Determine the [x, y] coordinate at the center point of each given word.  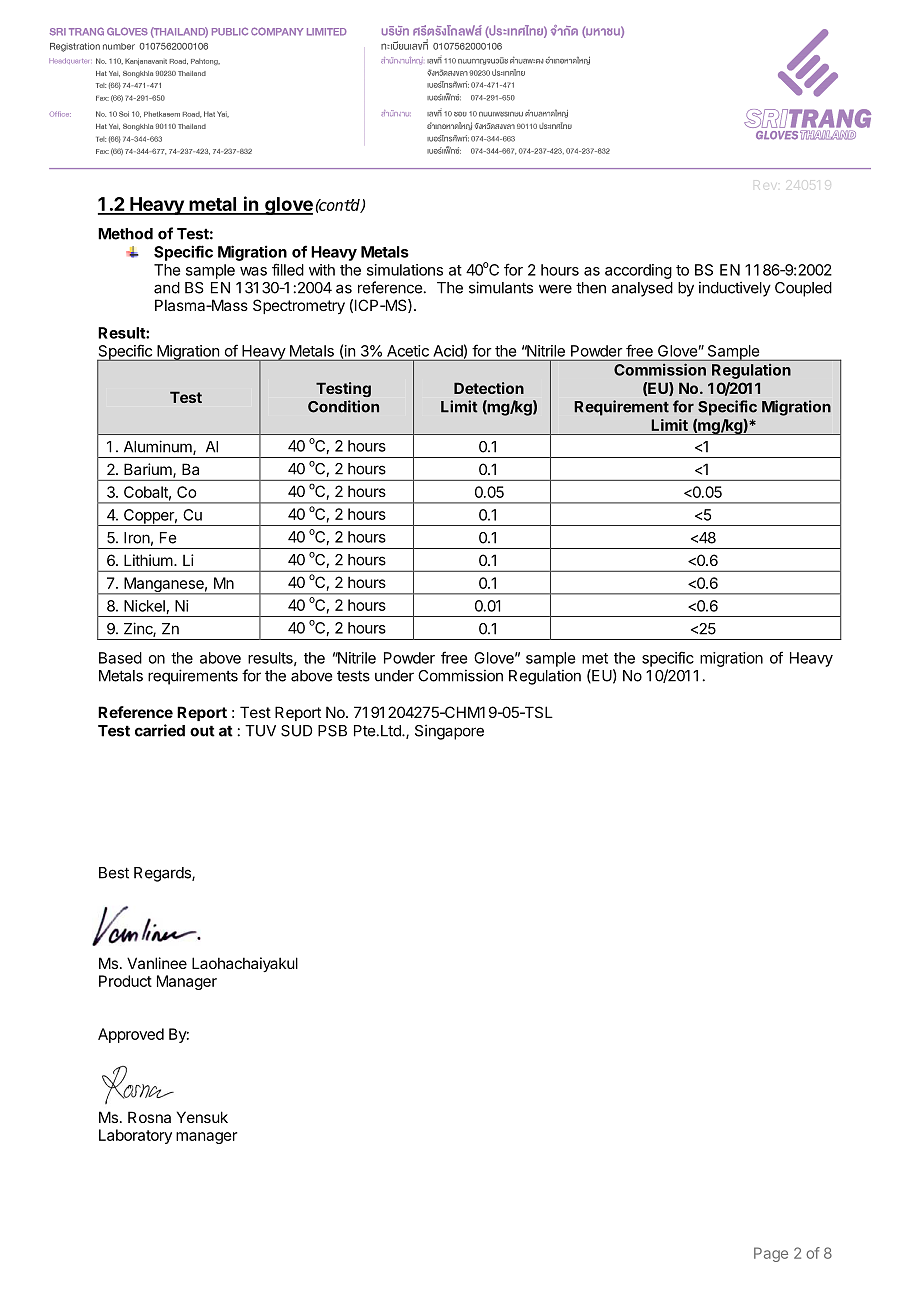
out [202, 731]
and [167, 288]
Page [771, 1254]
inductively [735, 289]
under [394, 676]
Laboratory [135, 1136]
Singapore [449, 732]
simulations [405, 270]
